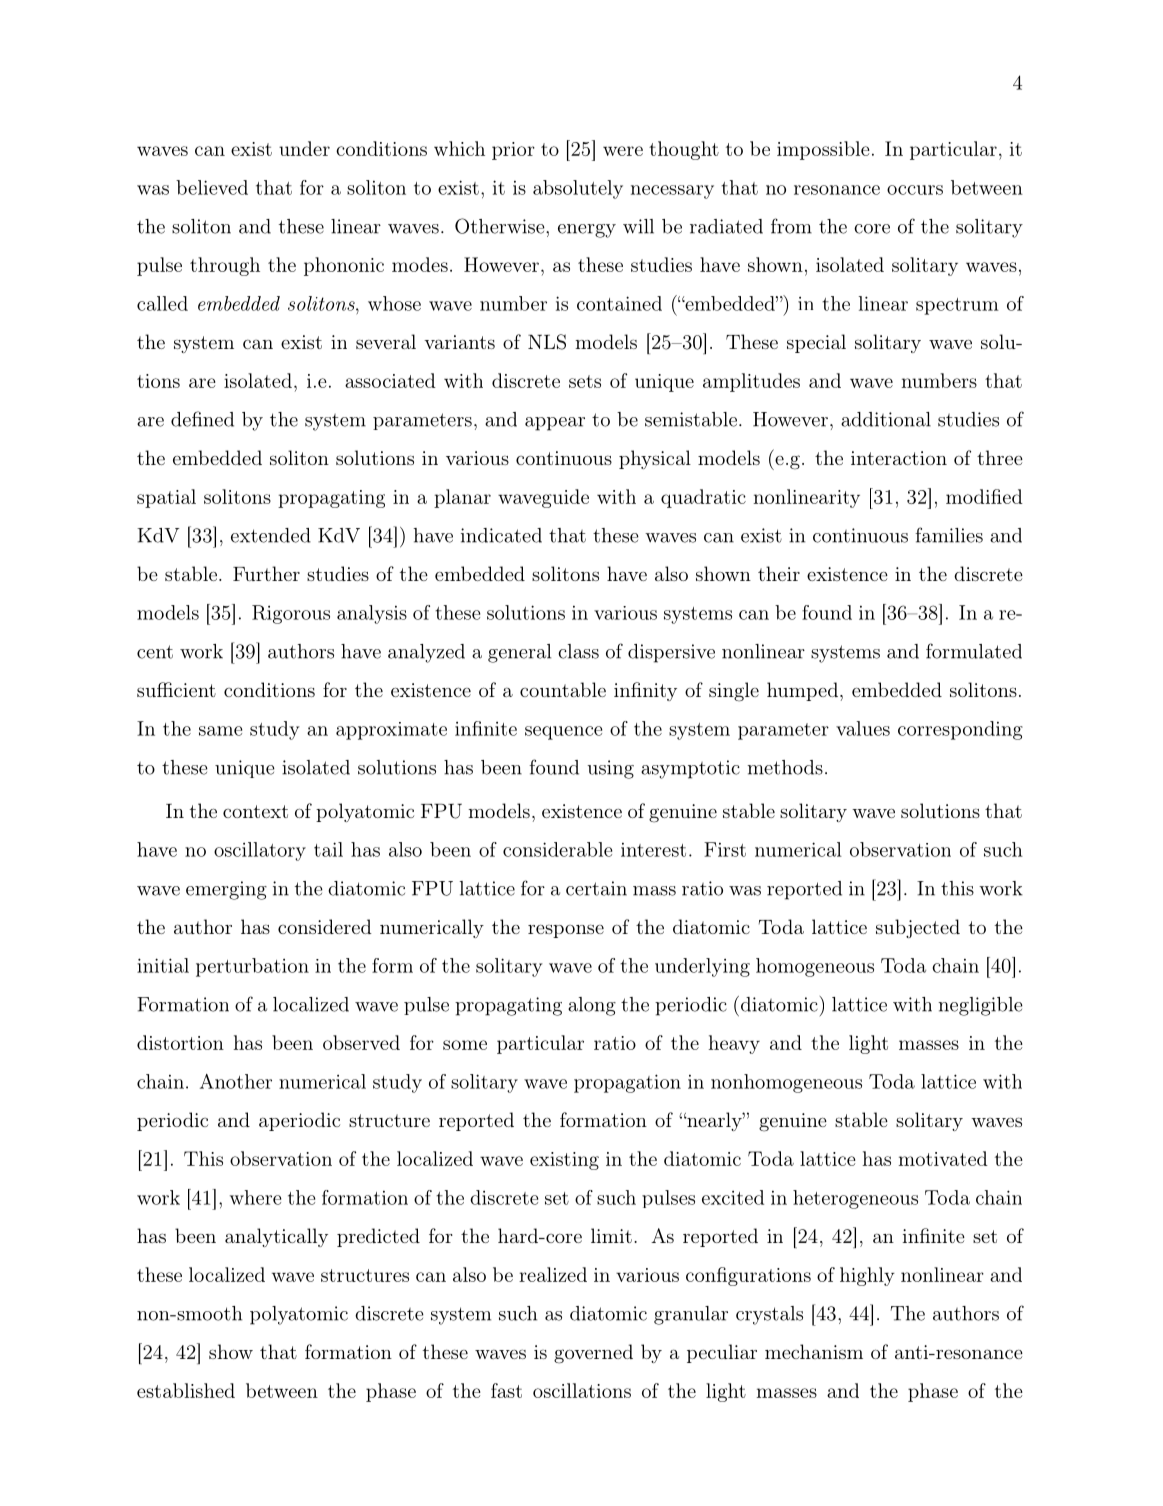 The width and height of the screenshot is (1163, 1506). I want to click on established, so click(186, 1390).
